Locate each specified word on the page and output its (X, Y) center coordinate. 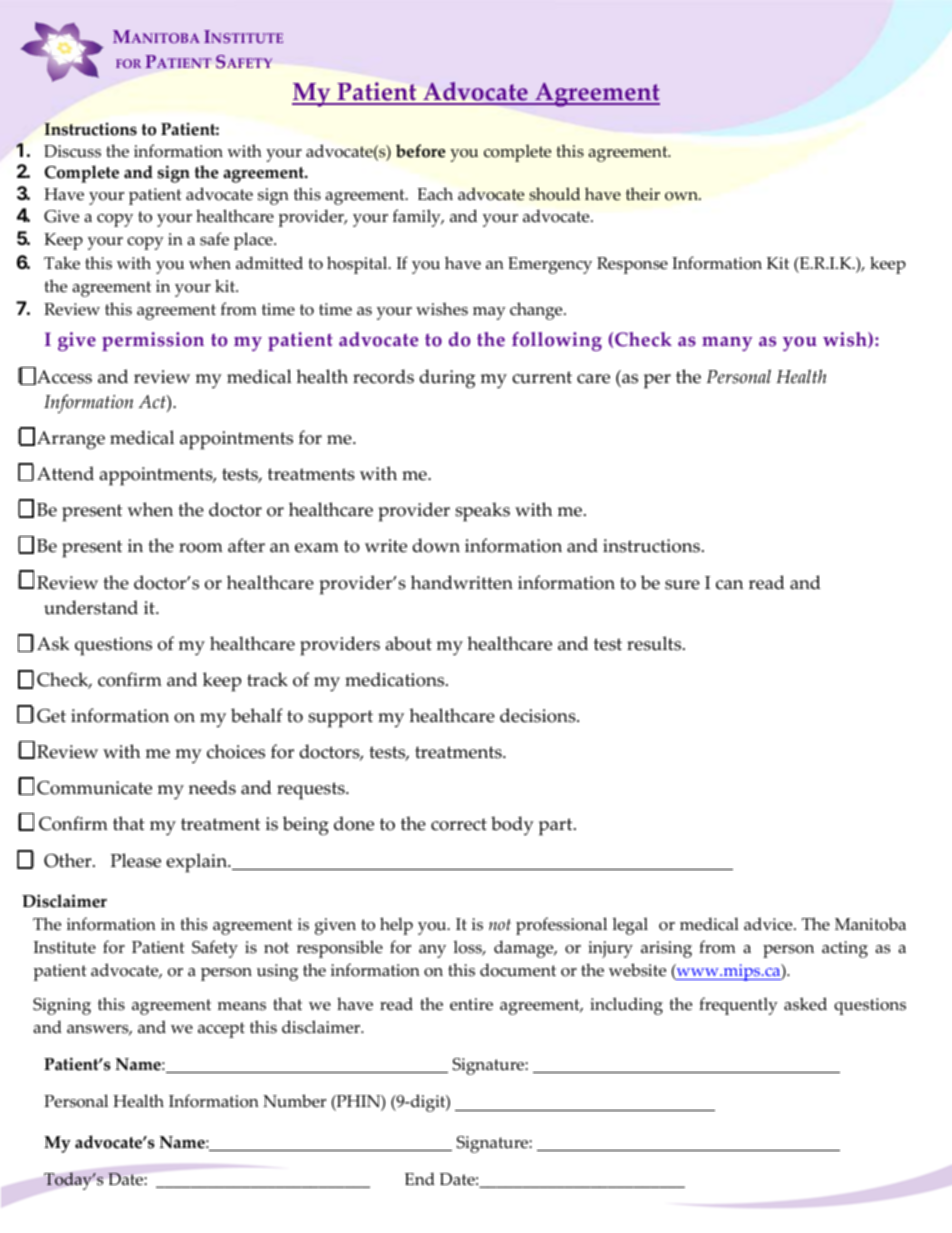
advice (769, 924)
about (409, 643)
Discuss (72, 151)
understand (91, 607)
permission (153, 341)
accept (221, 1030)
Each (435, 194)
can (730, 585)
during (447, 379)
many (727, 344)
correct (459, 824)
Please (136, 860)
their (643, 194)
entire (471, 1004)
